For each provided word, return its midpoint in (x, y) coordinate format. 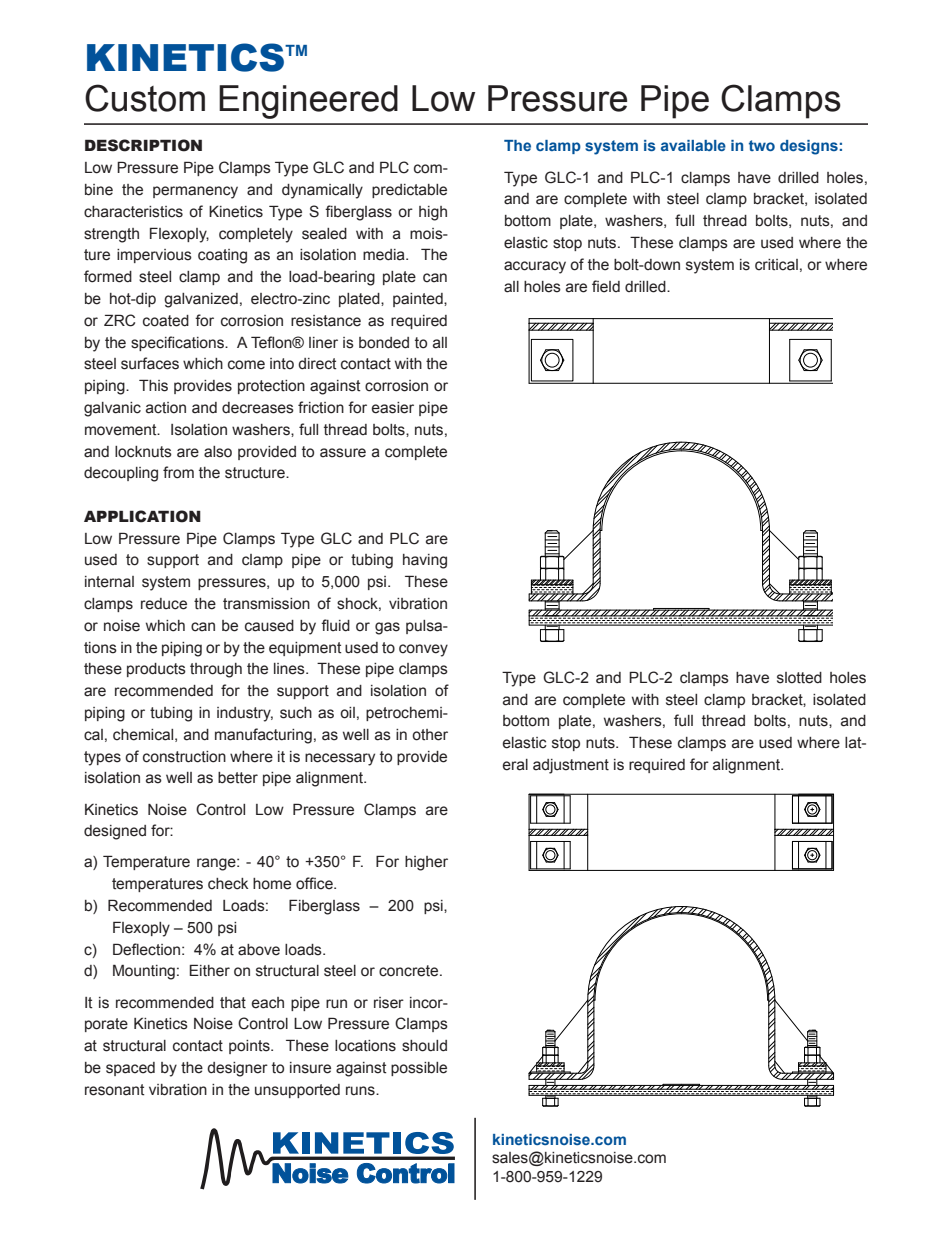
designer (237, 1069)
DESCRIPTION (143, 145)
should (424, 1046)
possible (419, 1069)
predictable (409, 191)
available (693, 145)
